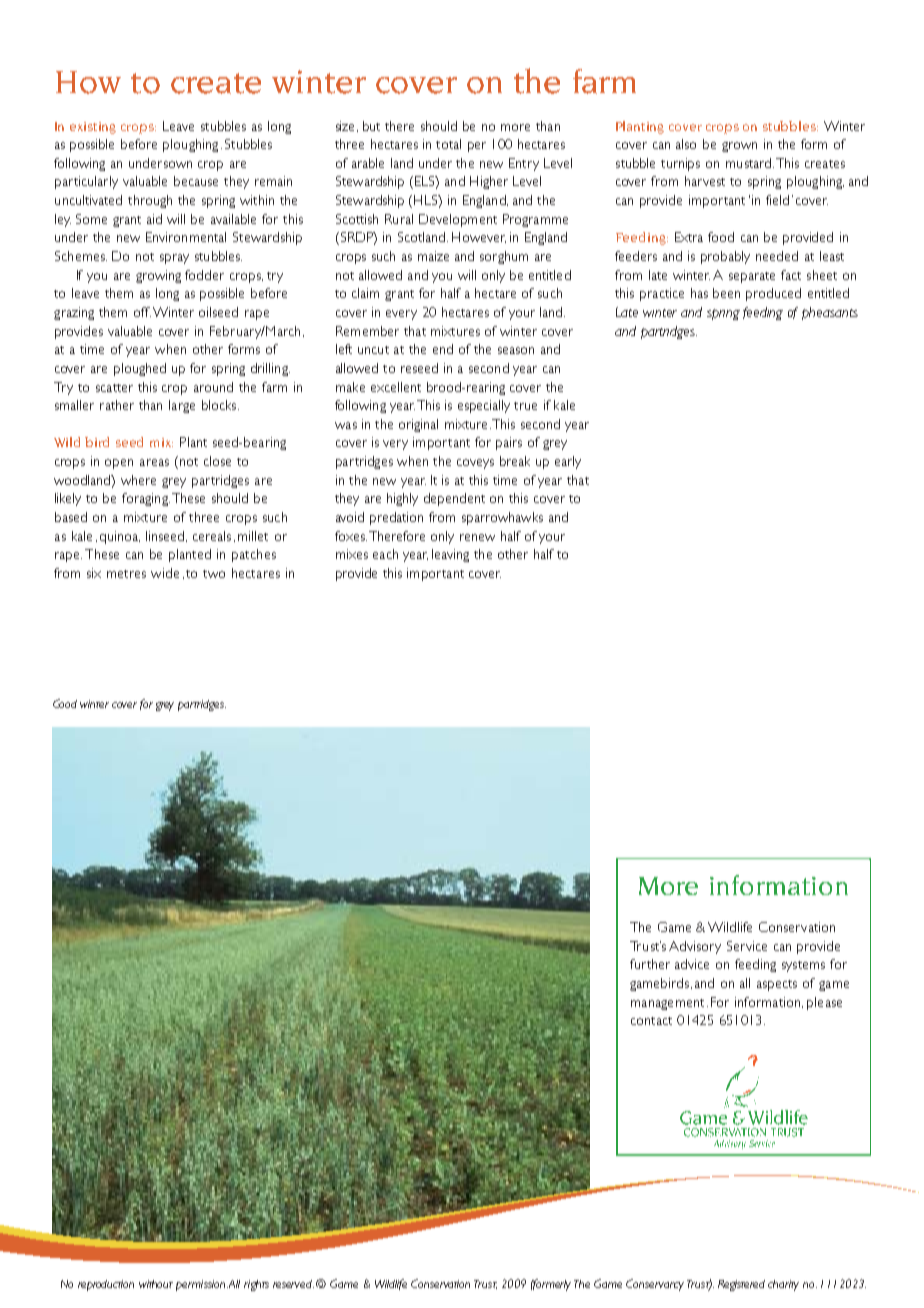 The height and width of the document is (1308, 924). I want to click on Service, so click(747, 946).
